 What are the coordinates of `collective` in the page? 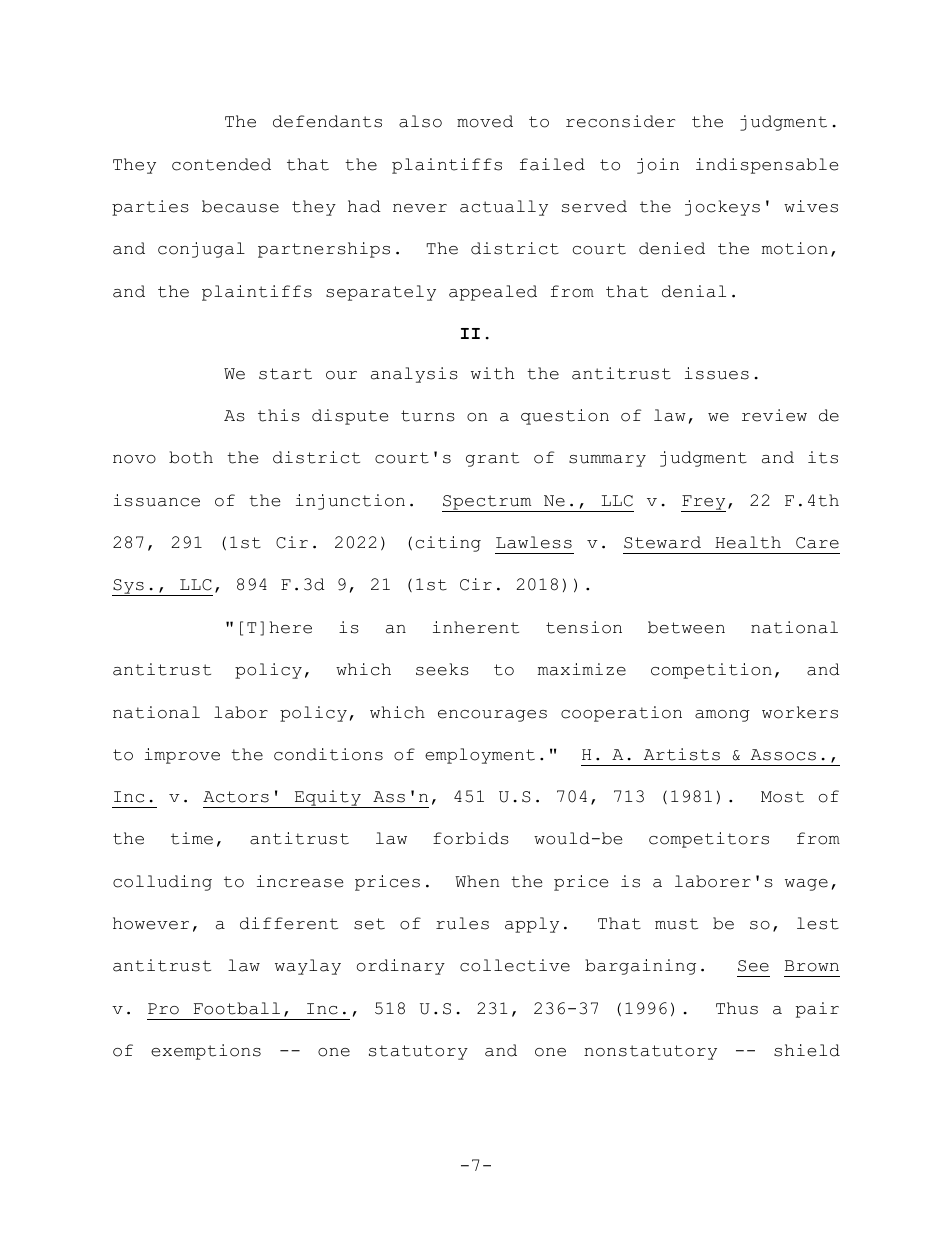 It's located at (515, 965).
